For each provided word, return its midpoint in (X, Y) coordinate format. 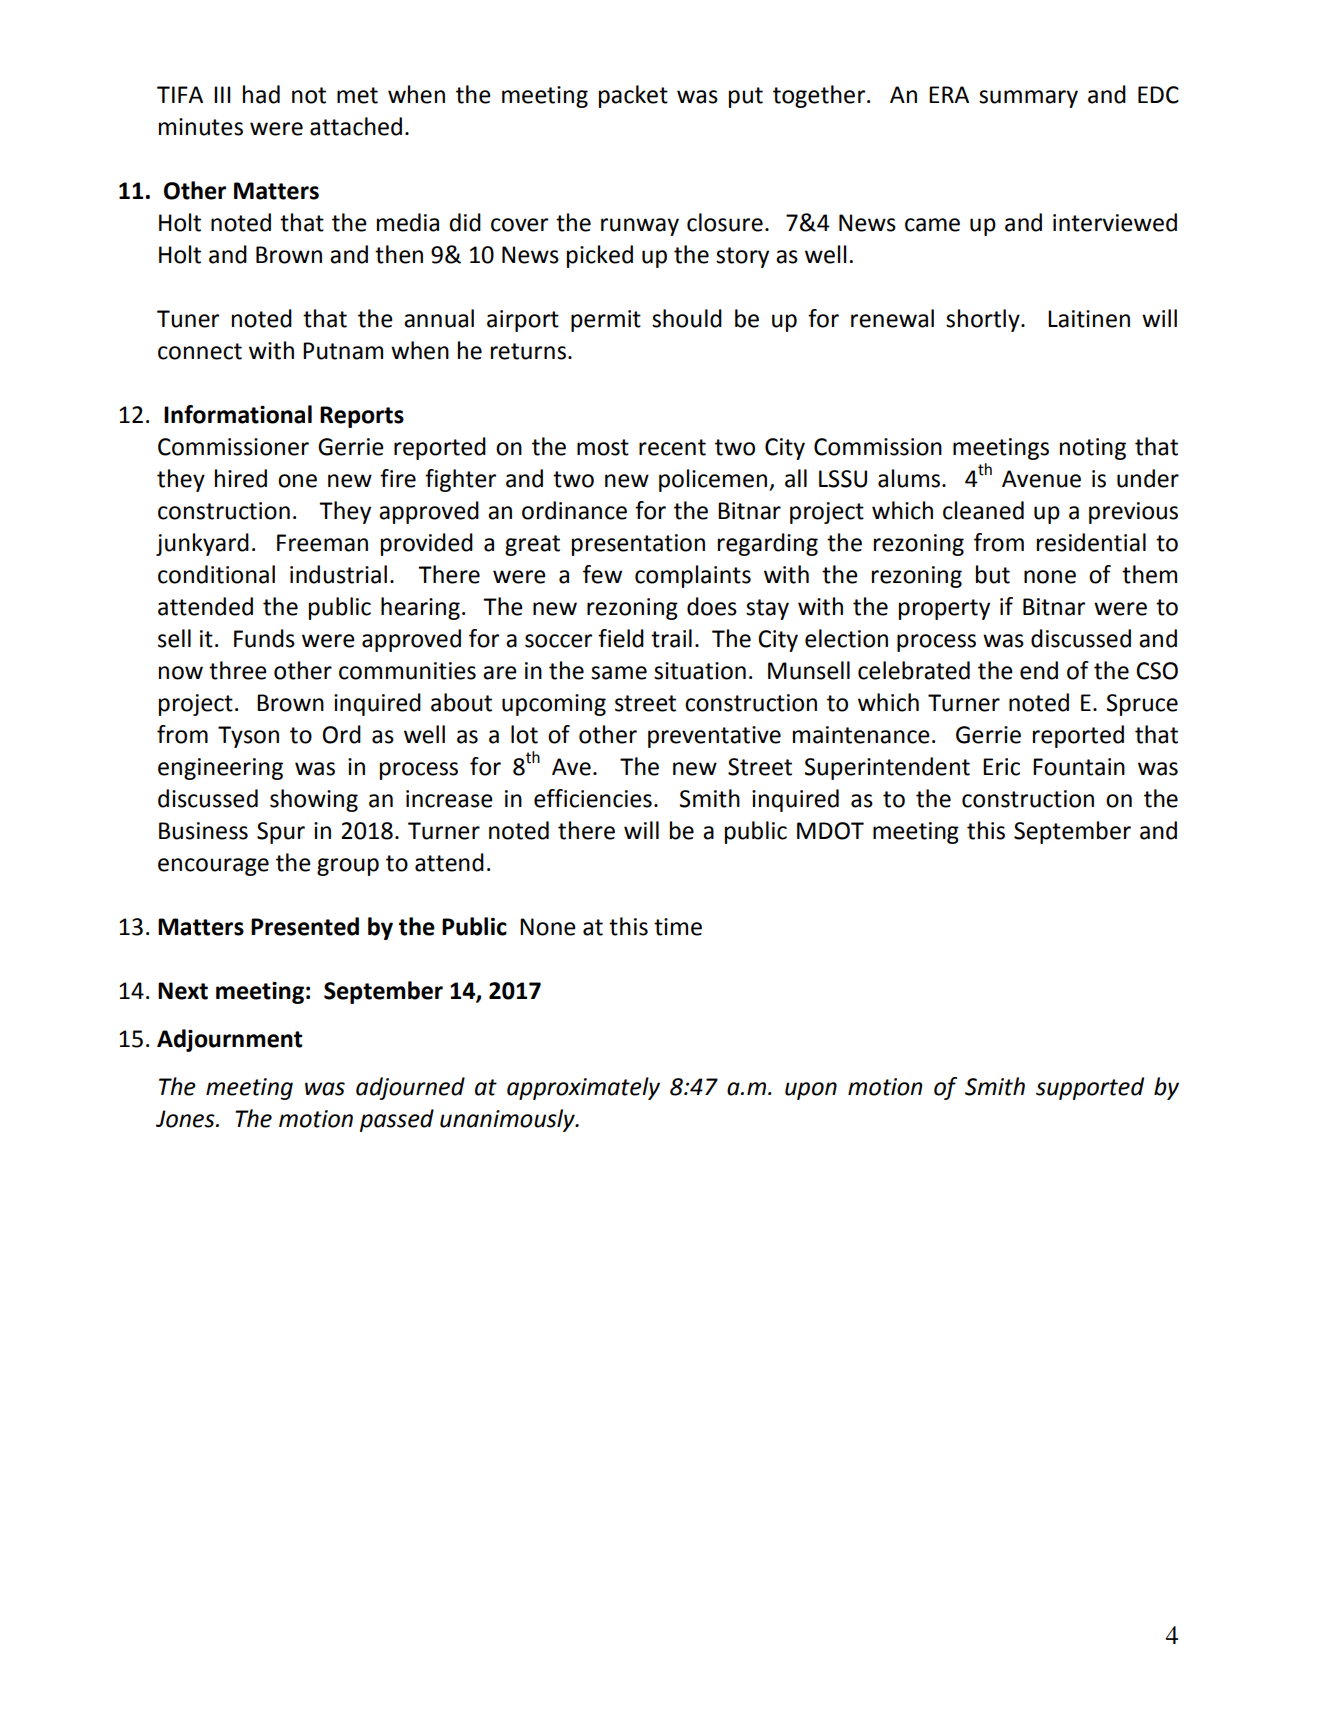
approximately (583, 1088)
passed (397, 1120)
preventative (714, 737)
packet (633, 96)
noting (1093, 449)
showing (314, 800)
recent (672, 447)
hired (241, 478)
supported (1090, 1088)
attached (356, 126)
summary (1028, 99)
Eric (1001, 767)
